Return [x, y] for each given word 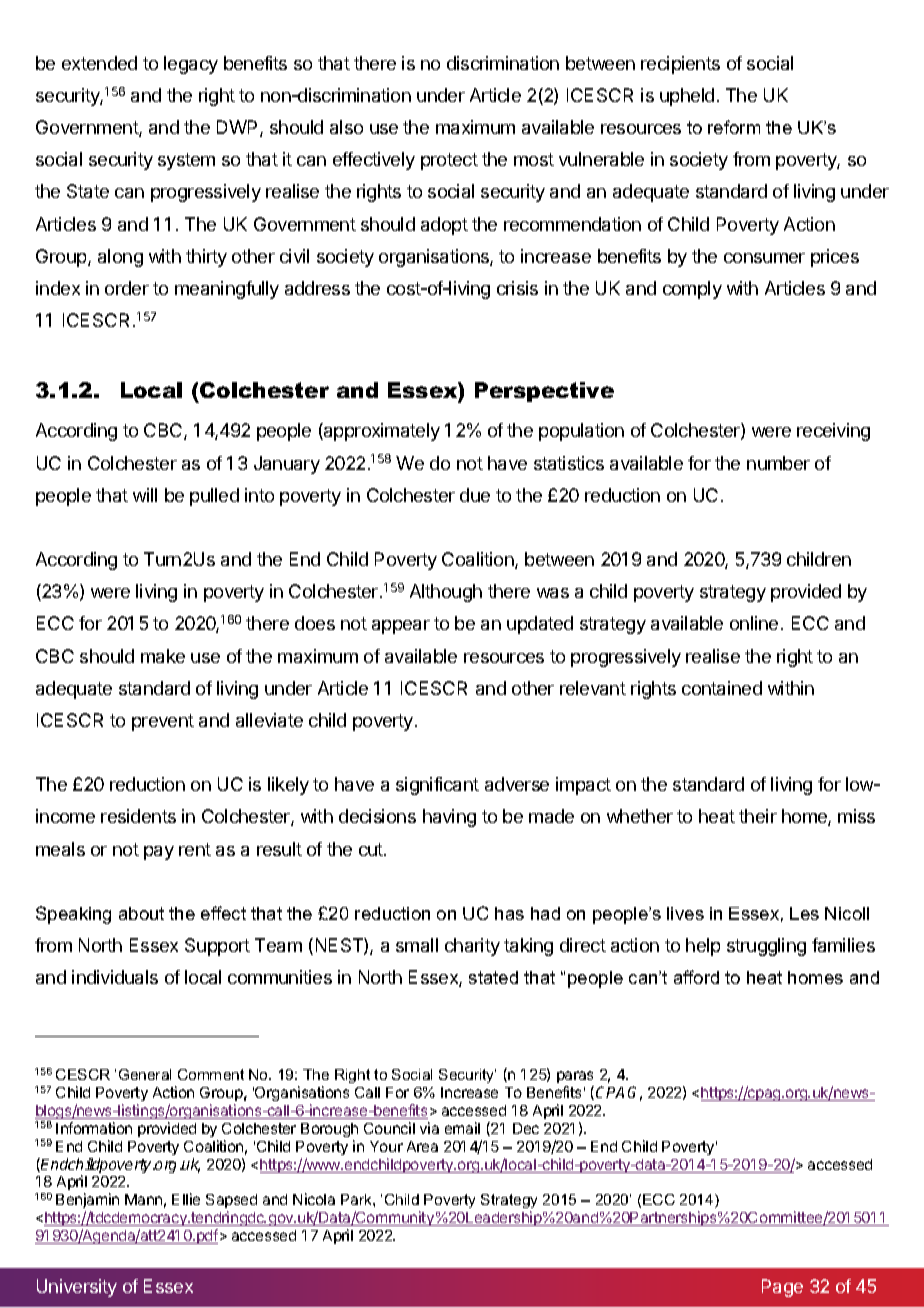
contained [722, 688]
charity [472, 947]
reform [734, 127]
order [127, 288]
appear [401, 627]
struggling [766, 947]
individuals [115, 977]
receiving [833, 432]
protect [449, 161]
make [163, 656]
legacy [191, 65]
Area [422, 1146]
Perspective [544, 392]
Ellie [186, 1199]
